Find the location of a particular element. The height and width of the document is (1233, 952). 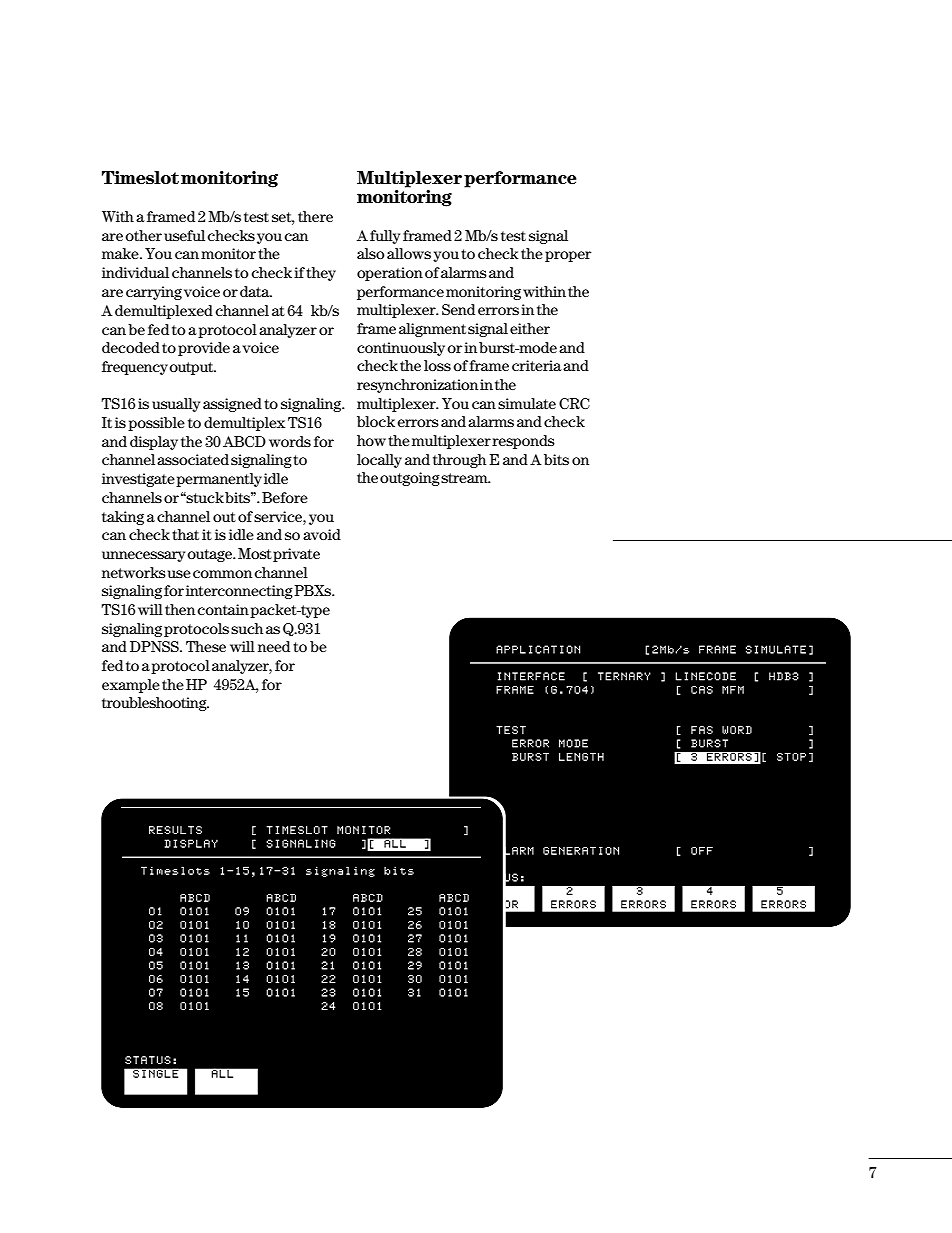

locally is located at coordinates (379, 461).
